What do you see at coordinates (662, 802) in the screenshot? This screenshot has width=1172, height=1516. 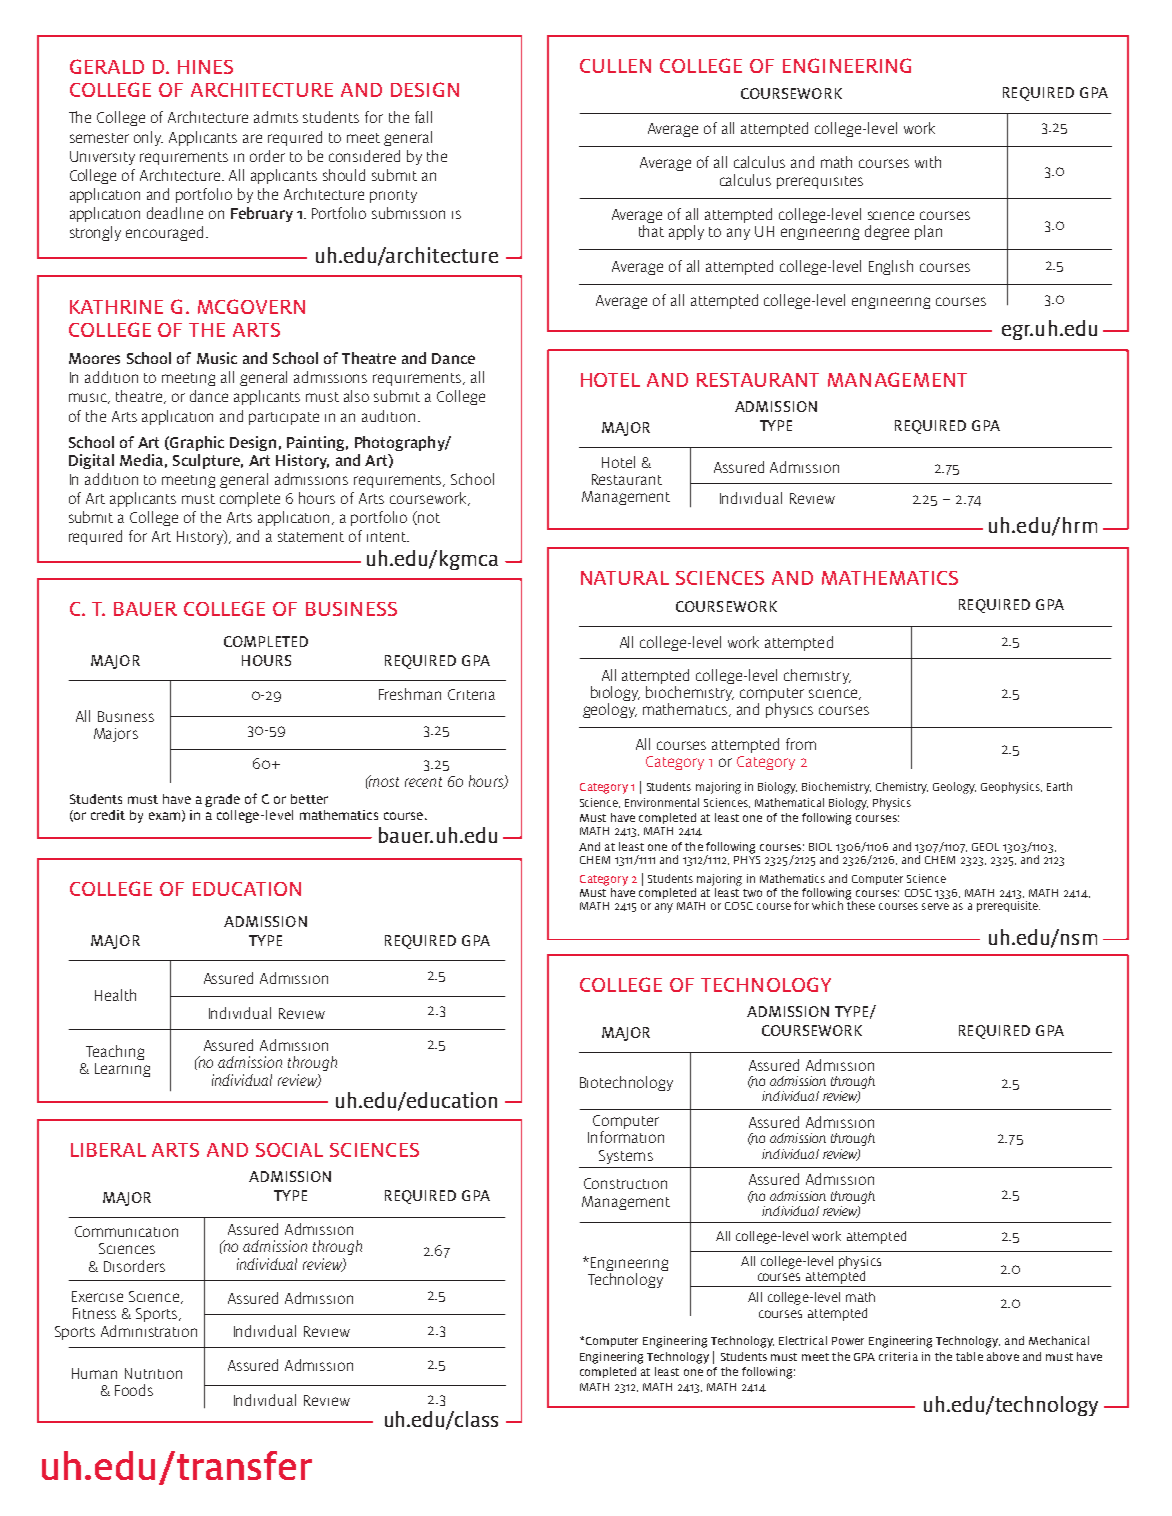 I see `Environmental` at bounding box center [662, 802].
